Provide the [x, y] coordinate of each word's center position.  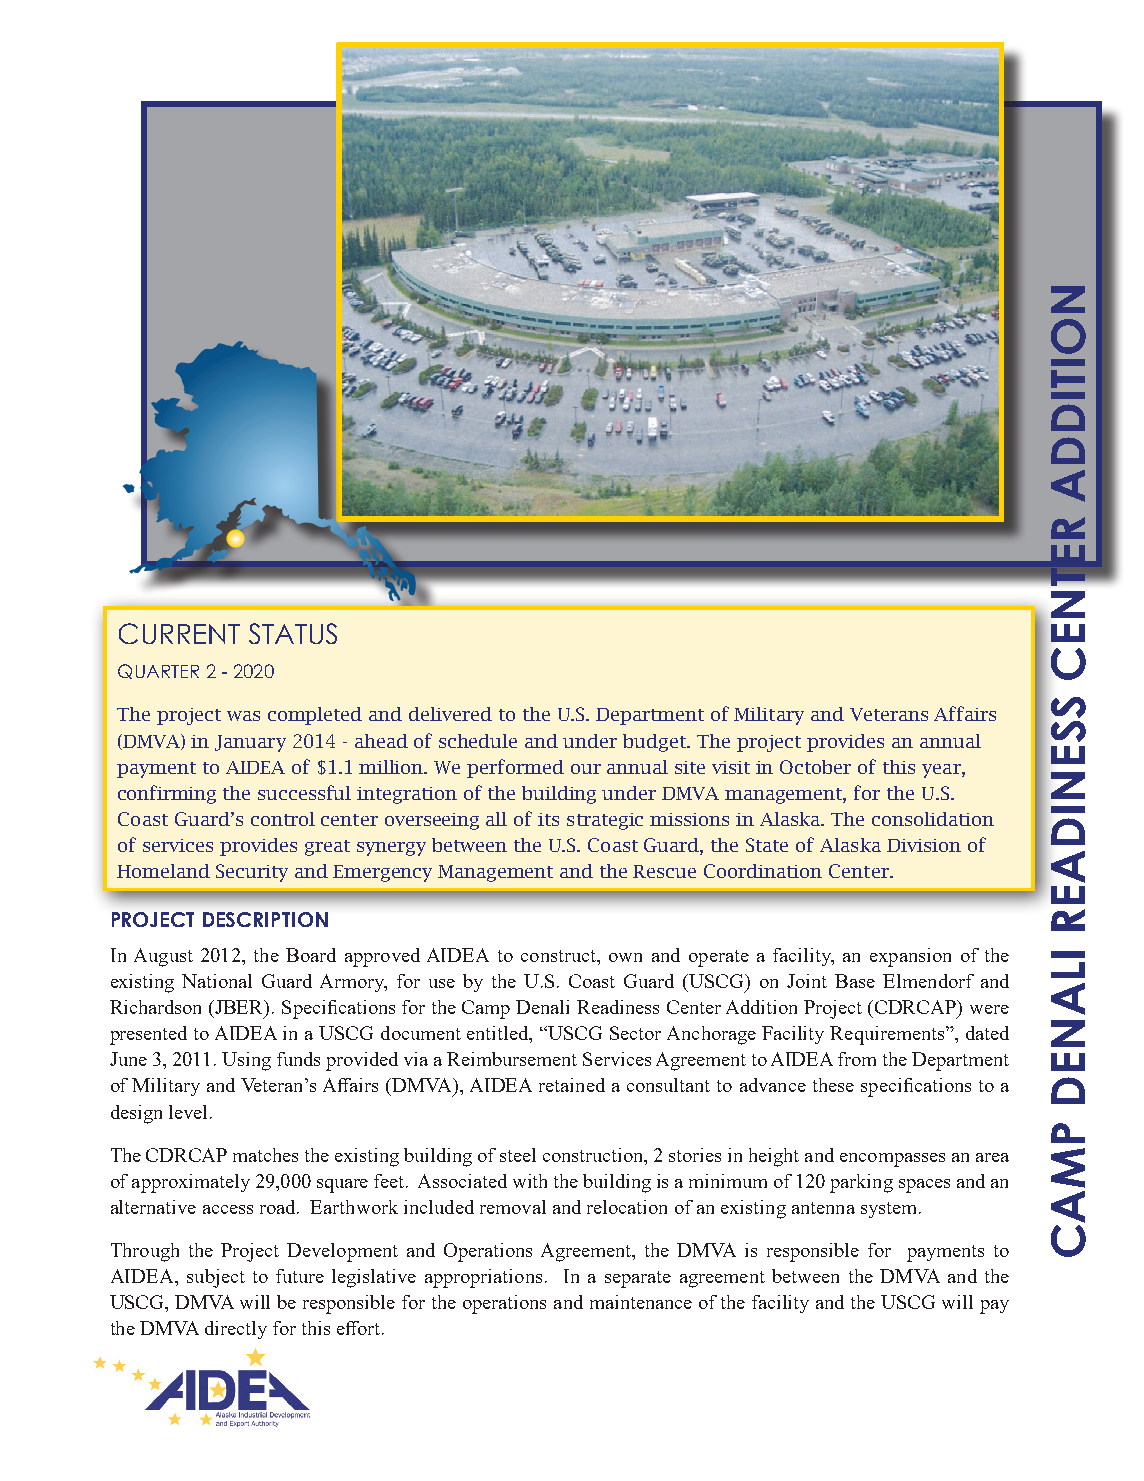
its [548, 819]
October [815, 767]
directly [236, 1330]
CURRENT [179, 633]
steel [518, 1155]
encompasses [892, 1160]
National [217, 981]
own [625, 957]
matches [265, 1155]
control [283, 819]
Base [855, 981]
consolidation [933, 819]
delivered [450, 714]
